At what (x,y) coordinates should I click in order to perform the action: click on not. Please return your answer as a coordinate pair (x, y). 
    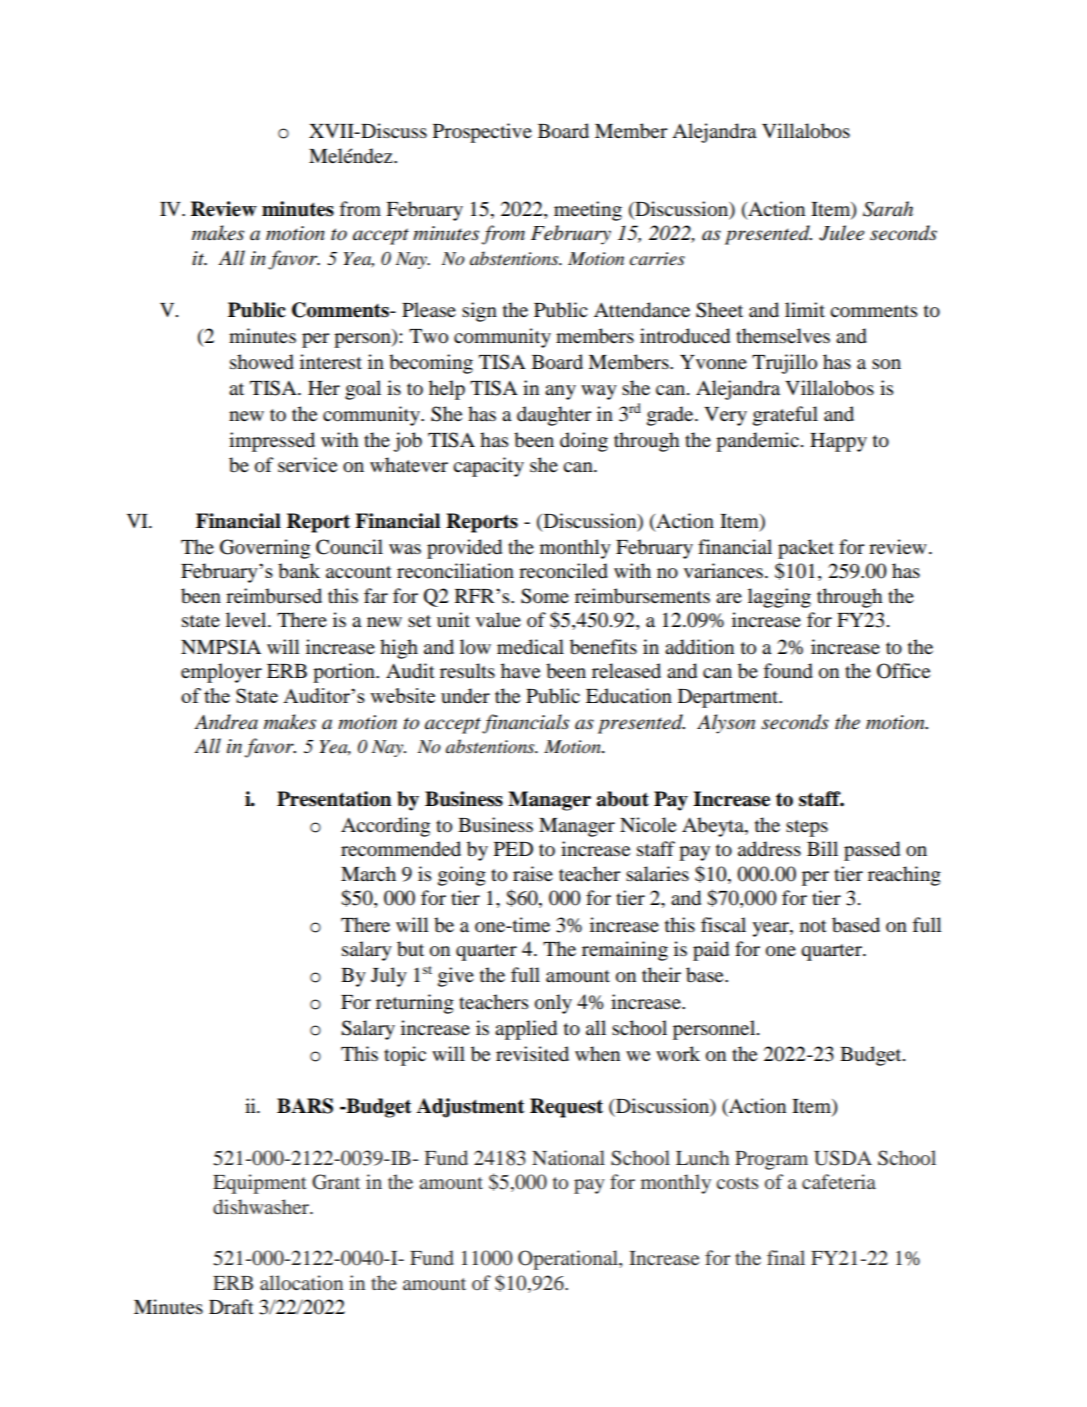
    Looking at the image, I should click on (813, 926).
